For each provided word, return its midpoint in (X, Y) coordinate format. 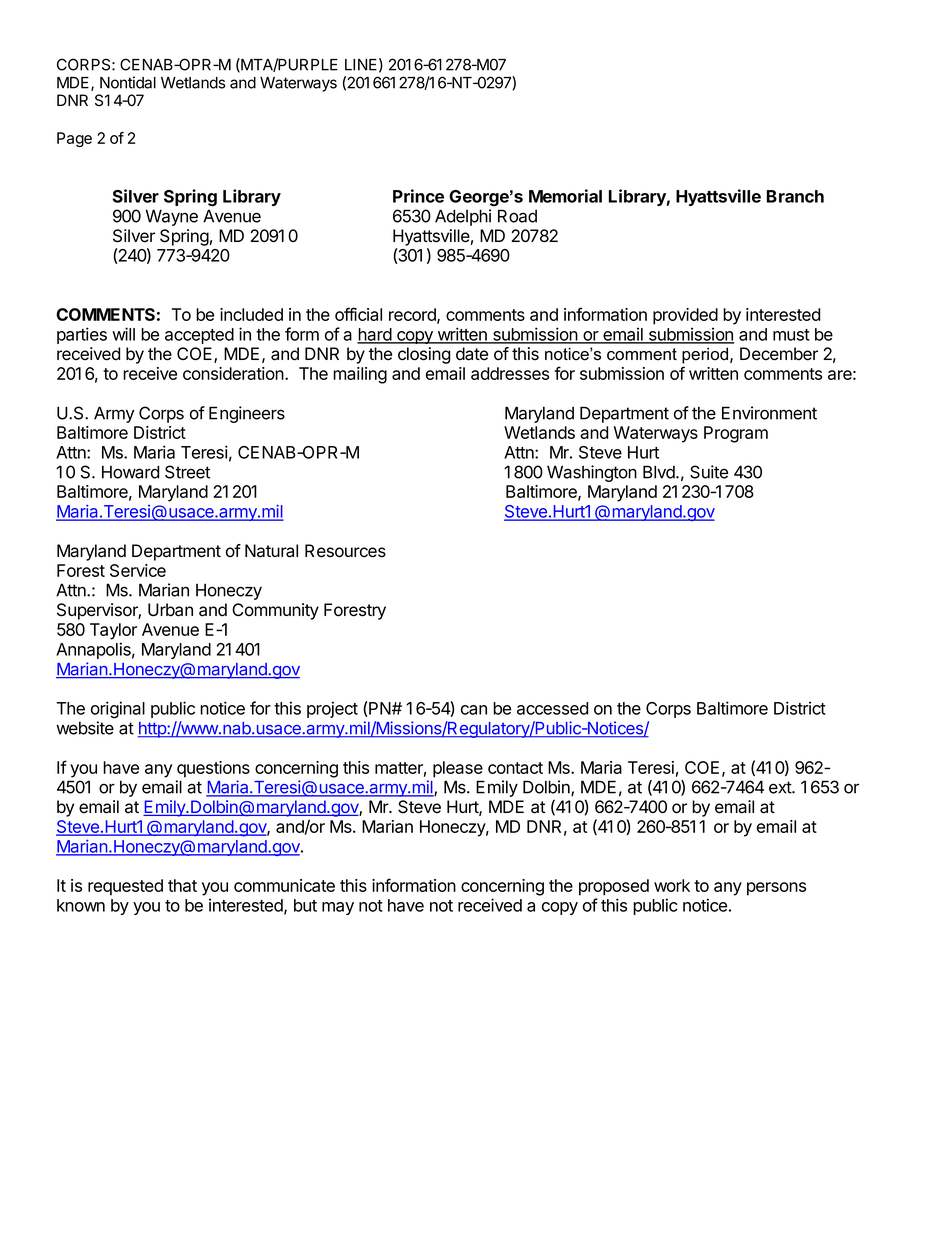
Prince (418, 196)
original (118, 710)
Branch (795, 196)
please (458, 769)
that (182, 885)
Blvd (660, 472)
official (358, 314)
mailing (360, 375)
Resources (345, 551)
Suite (709, 472)
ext (781, 787)
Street (187, 472)
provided (685, 316)
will (123, 334)
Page (74, 139)
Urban (170, 610)
